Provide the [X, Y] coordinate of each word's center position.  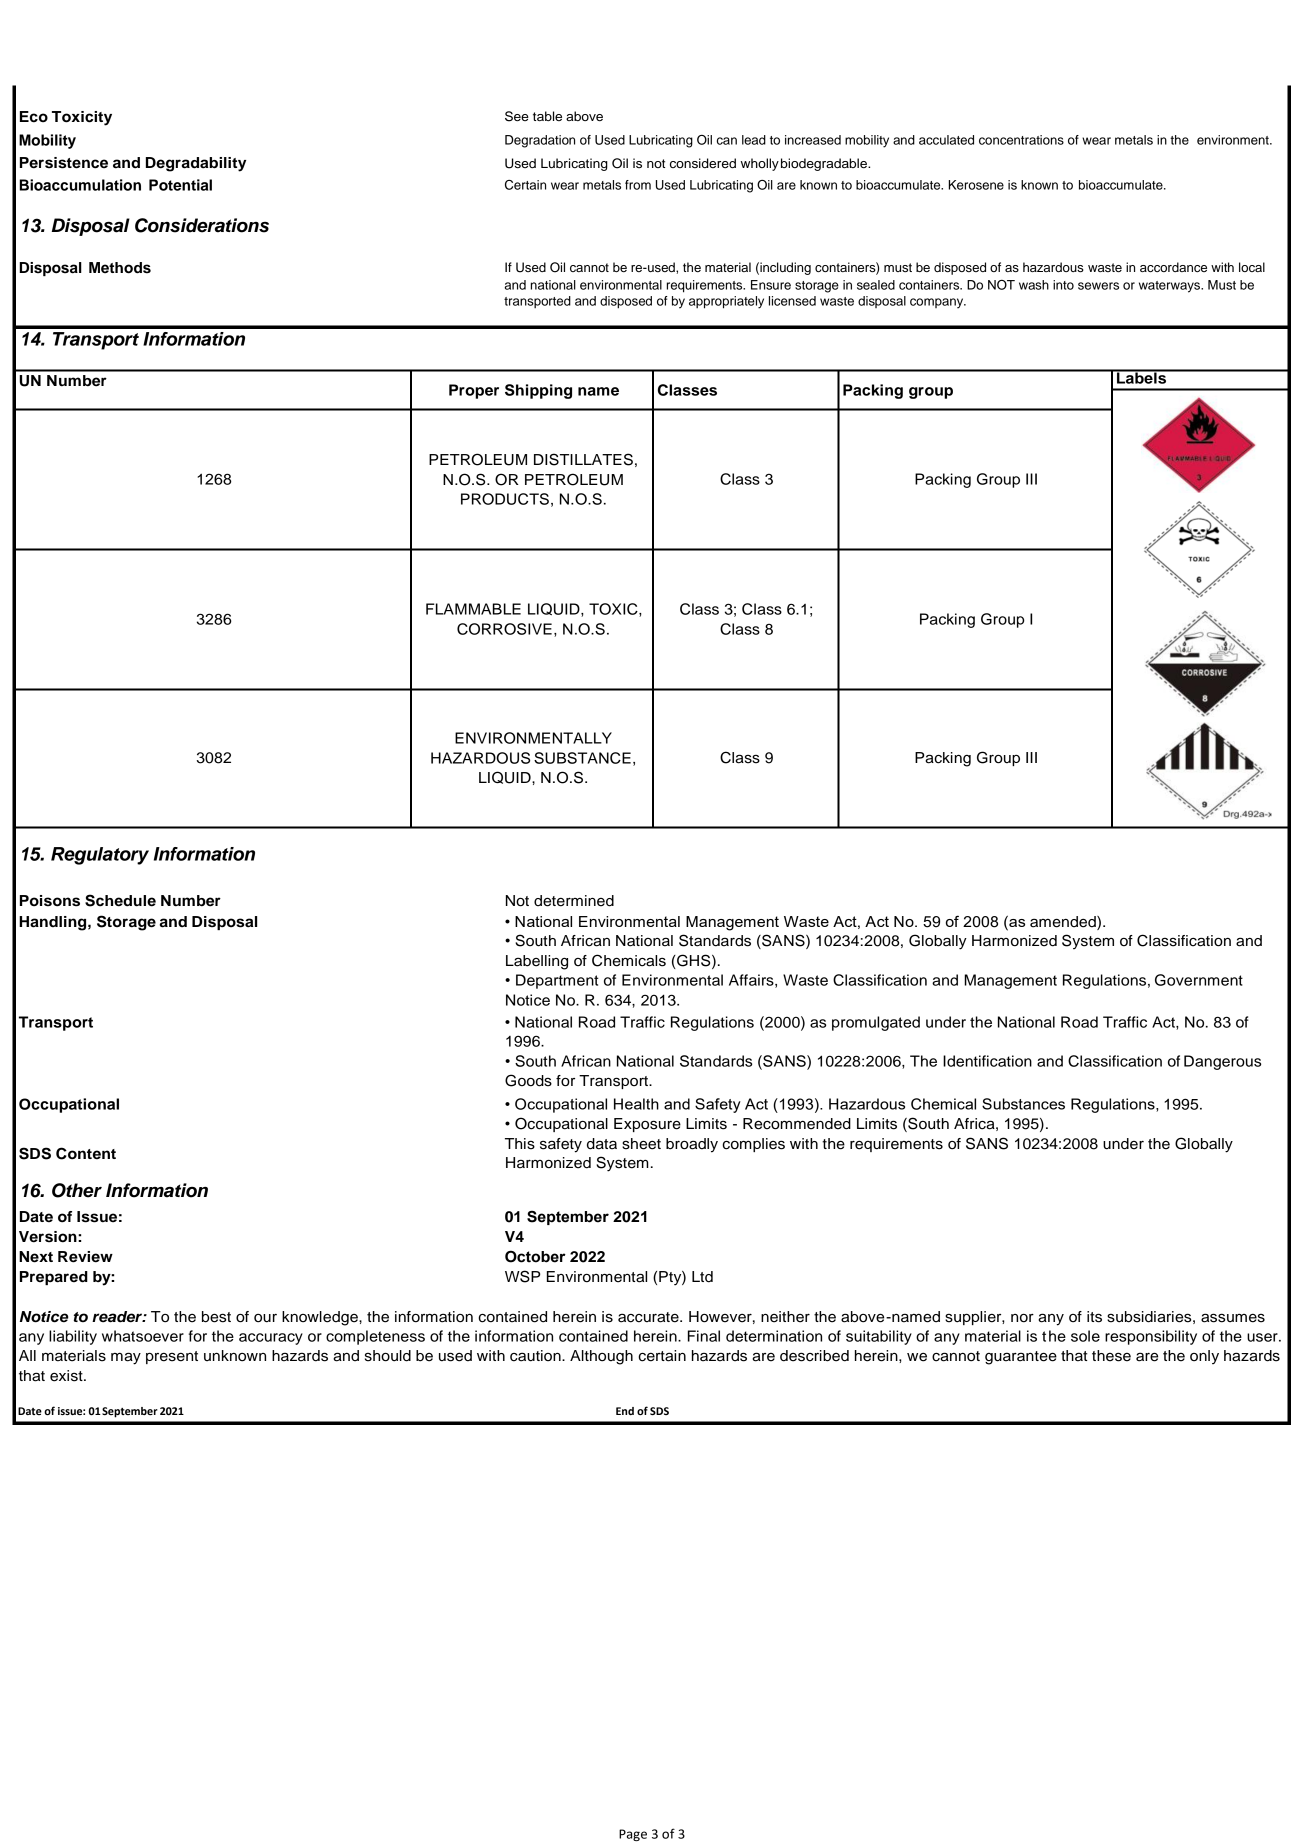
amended [1064, 923]
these [1111, 1356]
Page [633, 1835]
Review [85, 1257]
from [638, 185]
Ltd [702, 1277]
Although [601, 1357]
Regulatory [100, 856]
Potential [180, 185]
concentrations [1021, 140]
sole [1085, 1336]
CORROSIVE [504, 629]
